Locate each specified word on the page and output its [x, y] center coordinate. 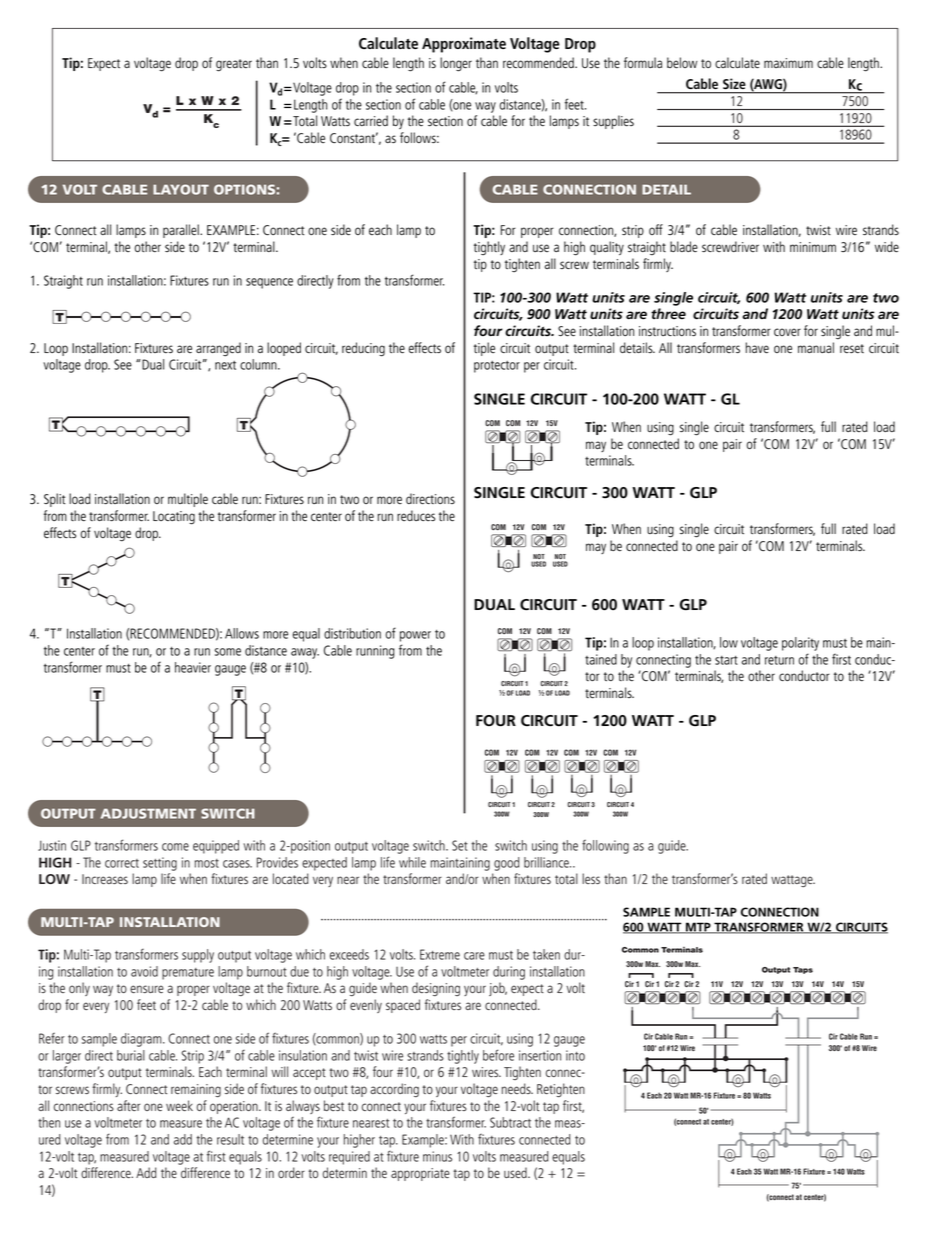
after [129, 1105]
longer [456, 64]
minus [437, 1156]
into [575, 1055]
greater [234, 65]
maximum [788, 63]
